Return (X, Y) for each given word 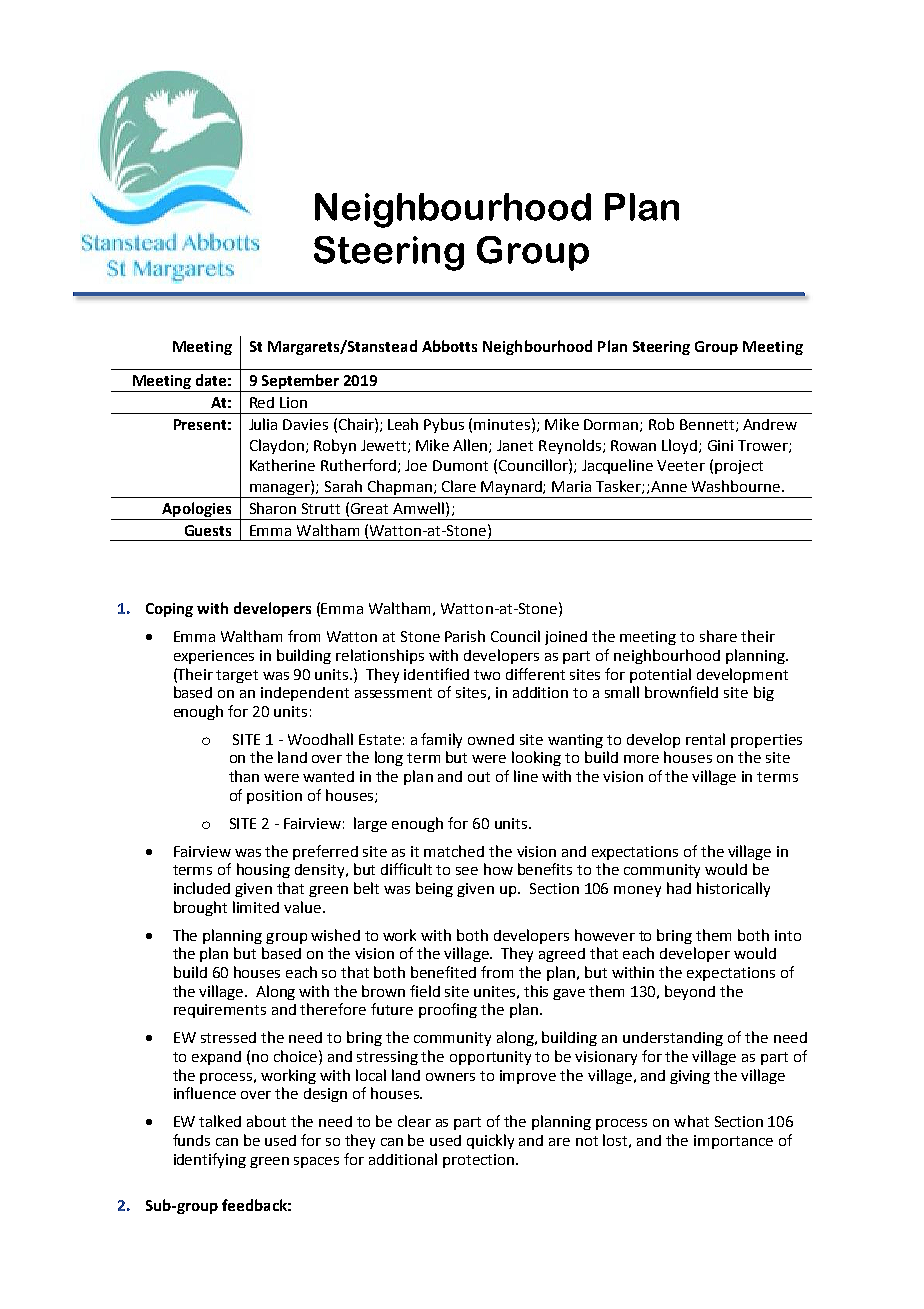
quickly (490, 1141)
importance (733, 1142)
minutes (503, 424)
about (266, 1121)
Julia (263, 424)
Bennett (707, 424)
